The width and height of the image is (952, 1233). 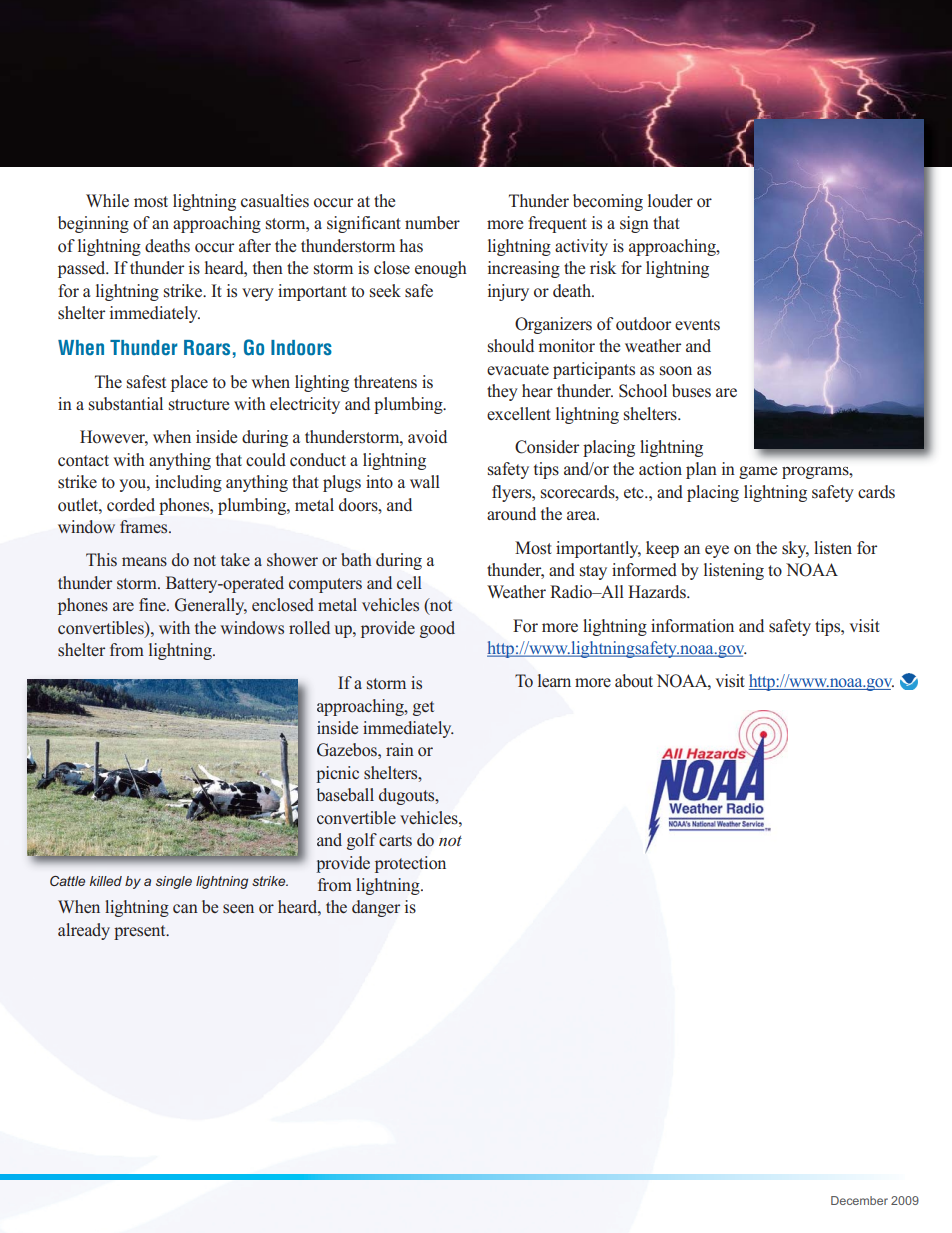 What do you see at coordinates (410, 864) in the image?
I see `protection` at bounding box center [410, 864].
